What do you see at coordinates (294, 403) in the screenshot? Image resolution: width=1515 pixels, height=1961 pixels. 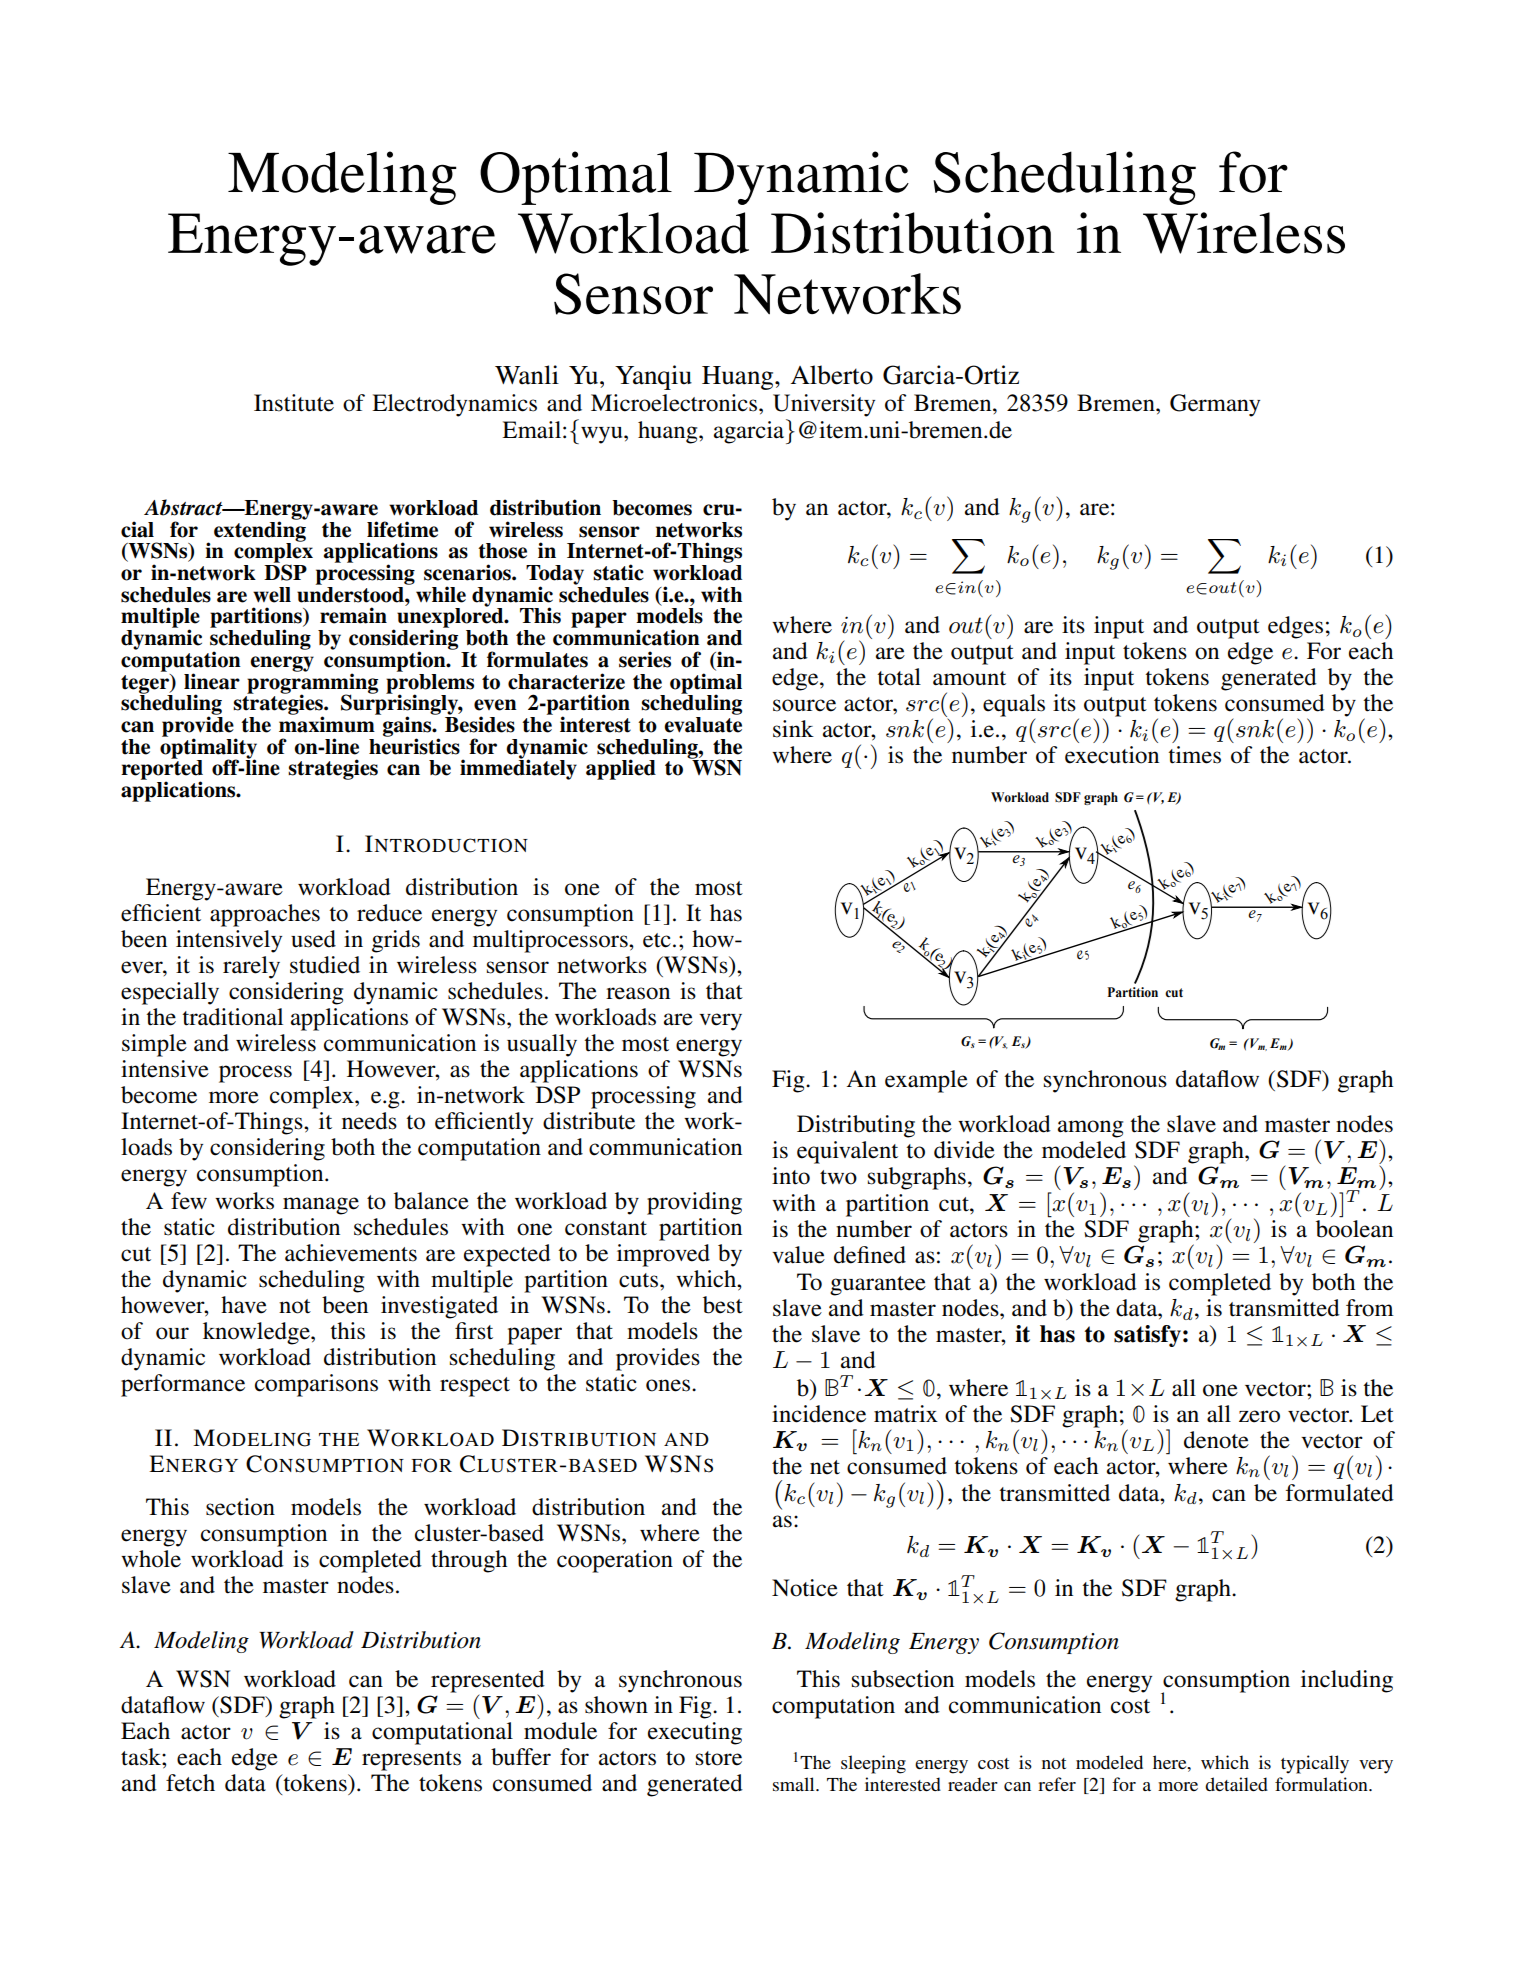 I see `Institute` at bounding box center [294, 403].
